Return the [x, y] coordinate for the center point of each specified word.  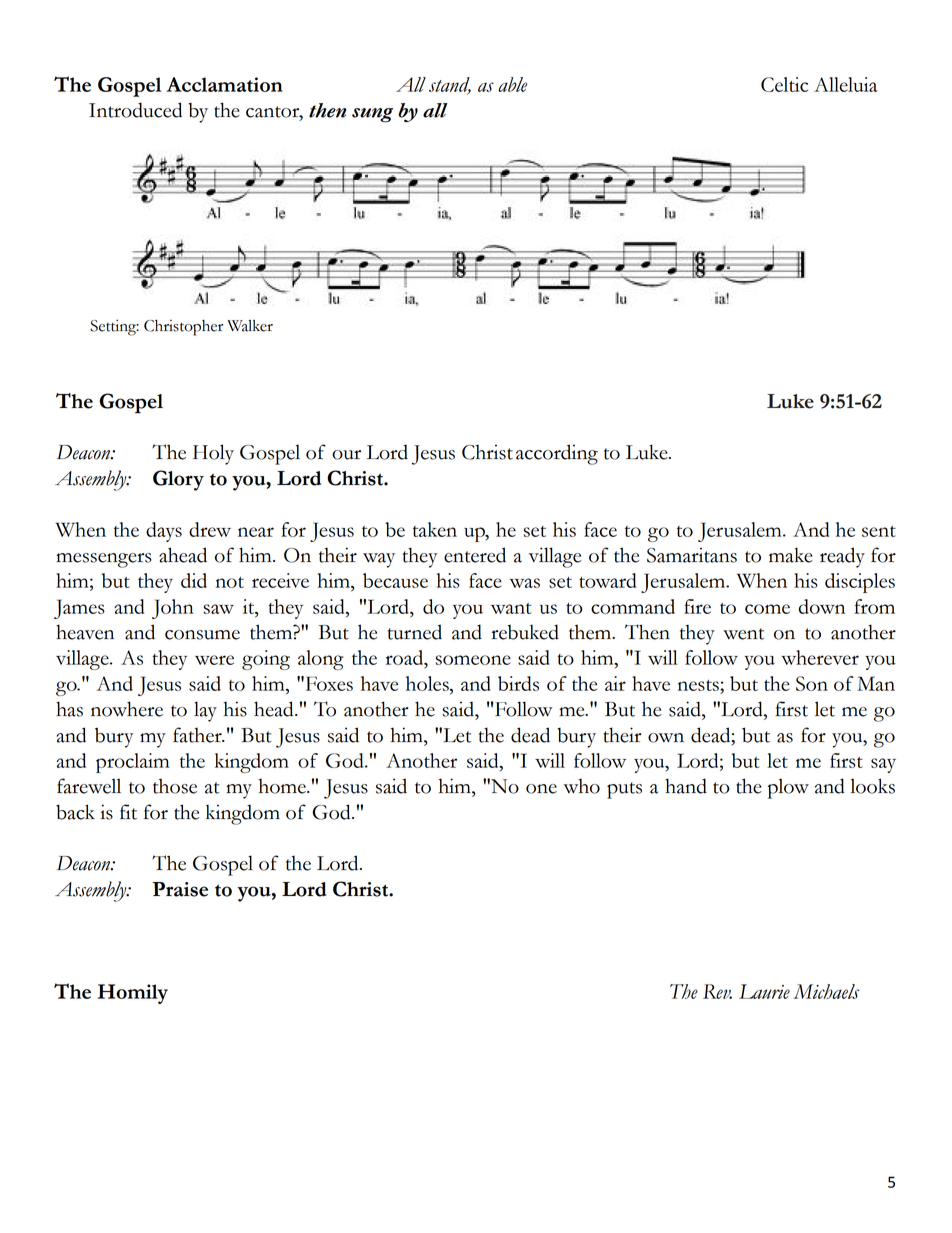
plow [788, 788]
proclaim [132, 763]
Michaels [826, 991]
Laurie [764, 991]
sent [879, 531]
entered [475, 555]
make [791, 555]
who [581, 786]
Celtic [784, 84]
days [164, 532]
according [557, 454]
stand [450, 85]
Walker [250, 326]
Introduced [135, 110]
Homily [133, 994]
